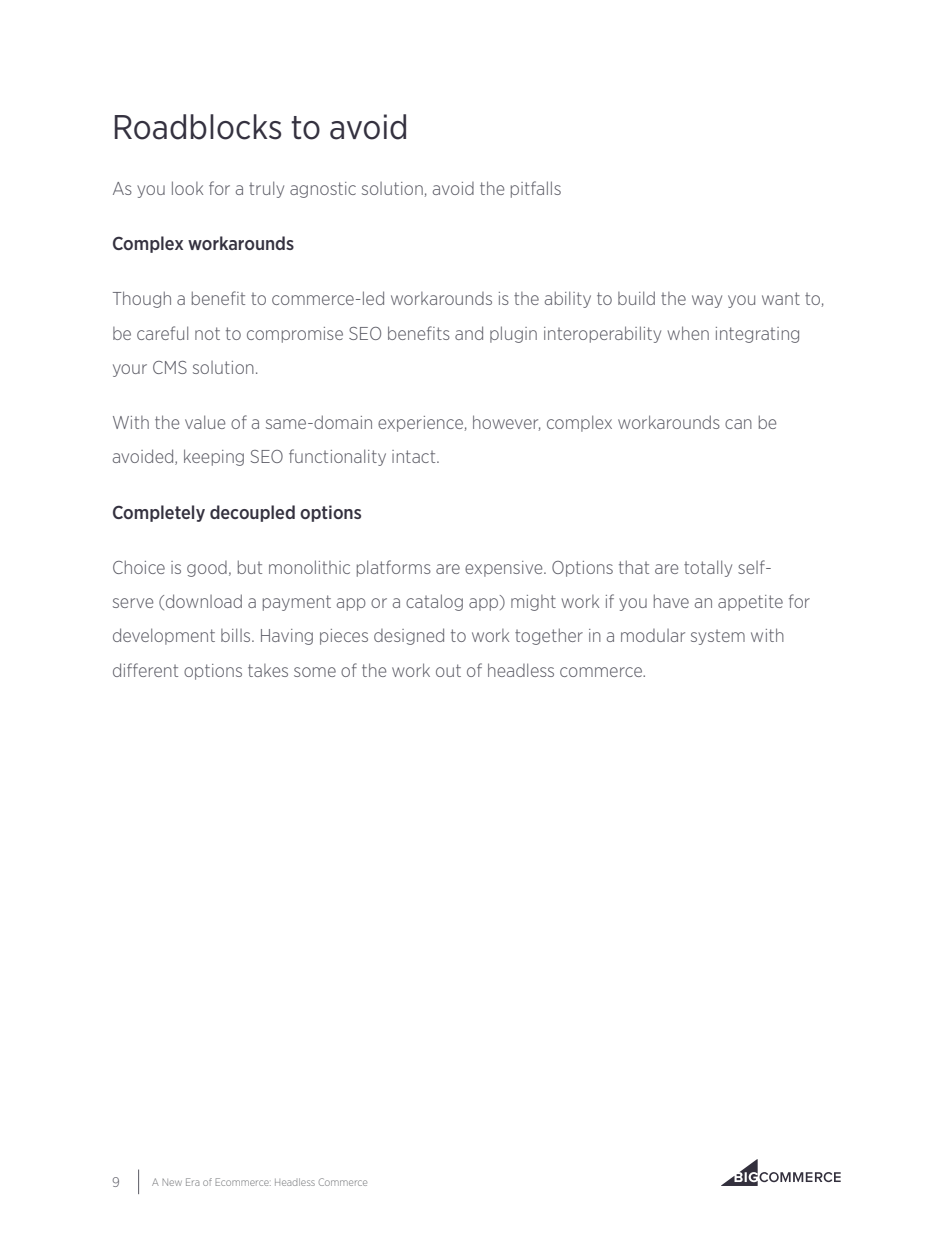  What do you see at coordinates (172, 1182) in the document?
I see `New` at bounding box center [172, 1182].
